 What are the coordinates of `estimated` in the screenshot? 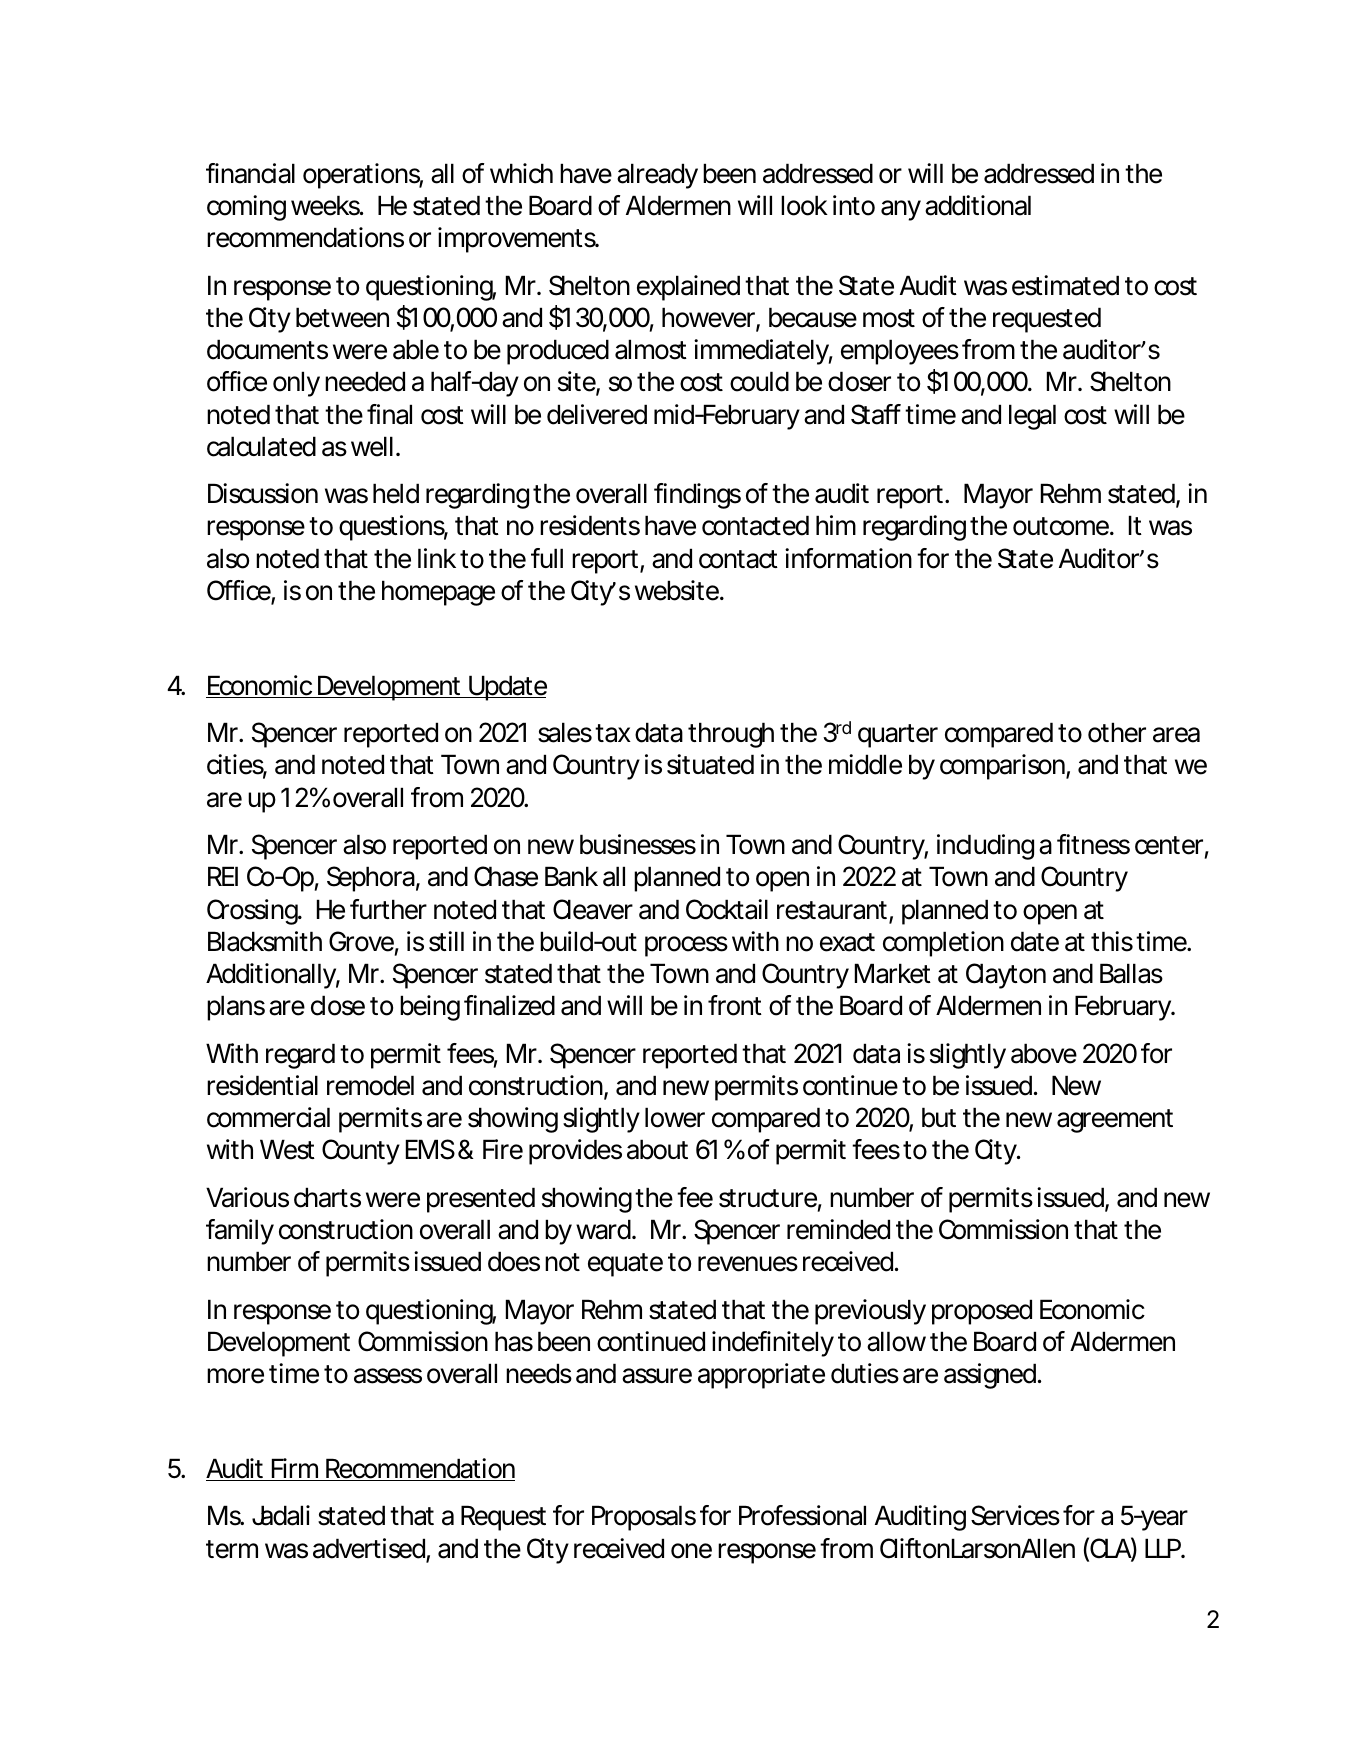 It's located at (1065, 285).
